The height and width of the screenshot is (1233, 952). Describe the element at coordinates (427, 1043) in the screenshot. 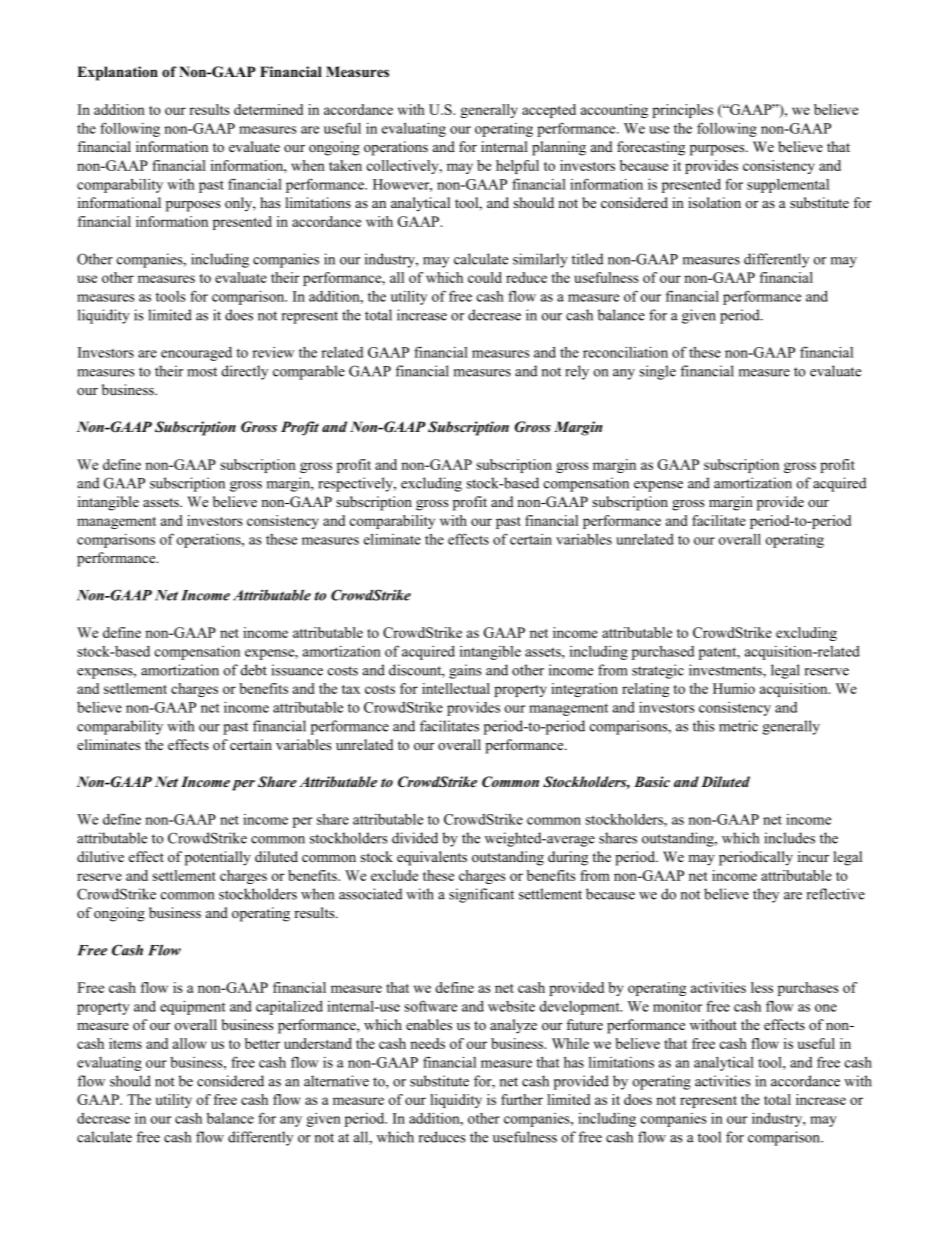

I see `needs` at that location.
